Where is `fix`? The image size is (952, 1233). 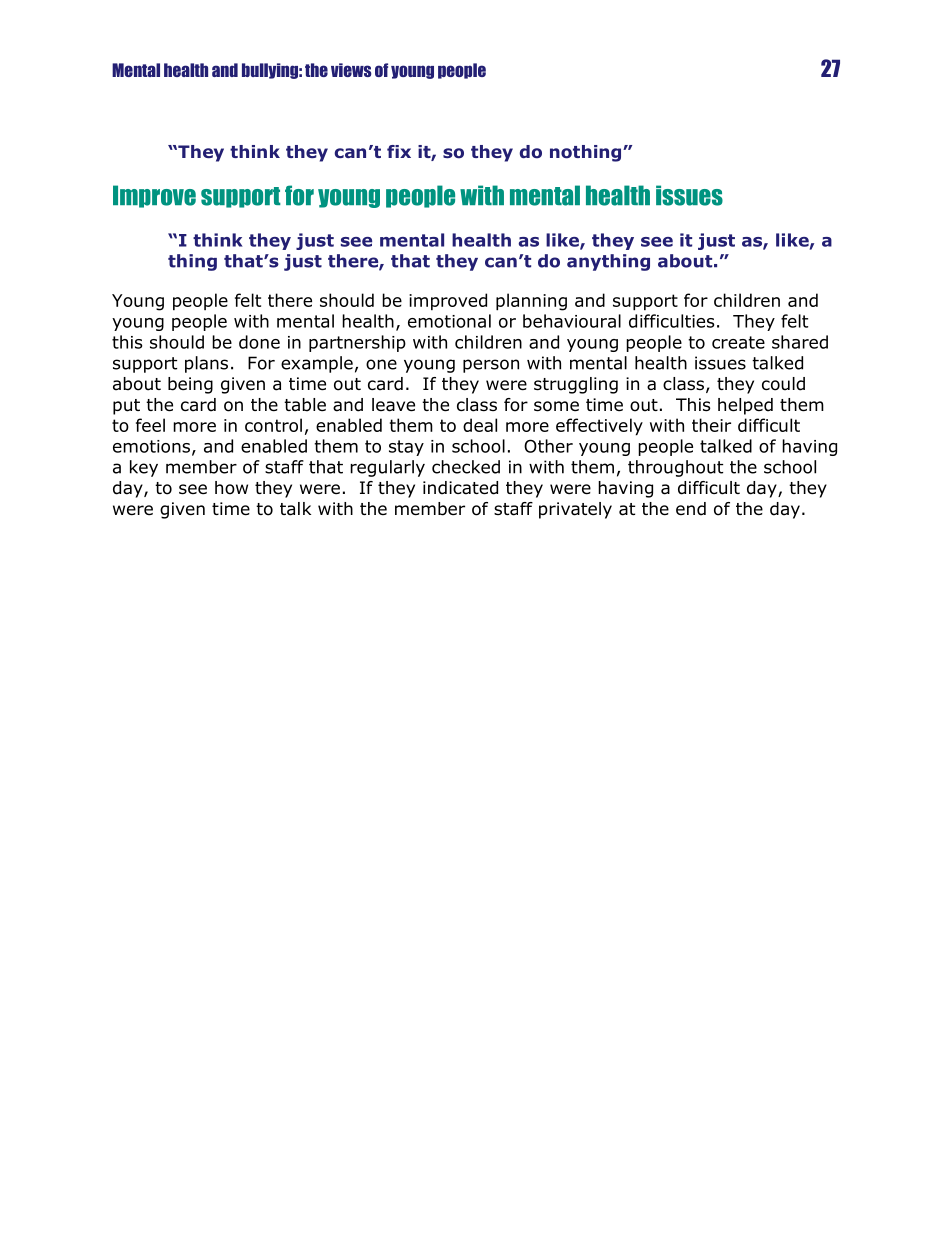
fix is located at coordinates (399, 151).
